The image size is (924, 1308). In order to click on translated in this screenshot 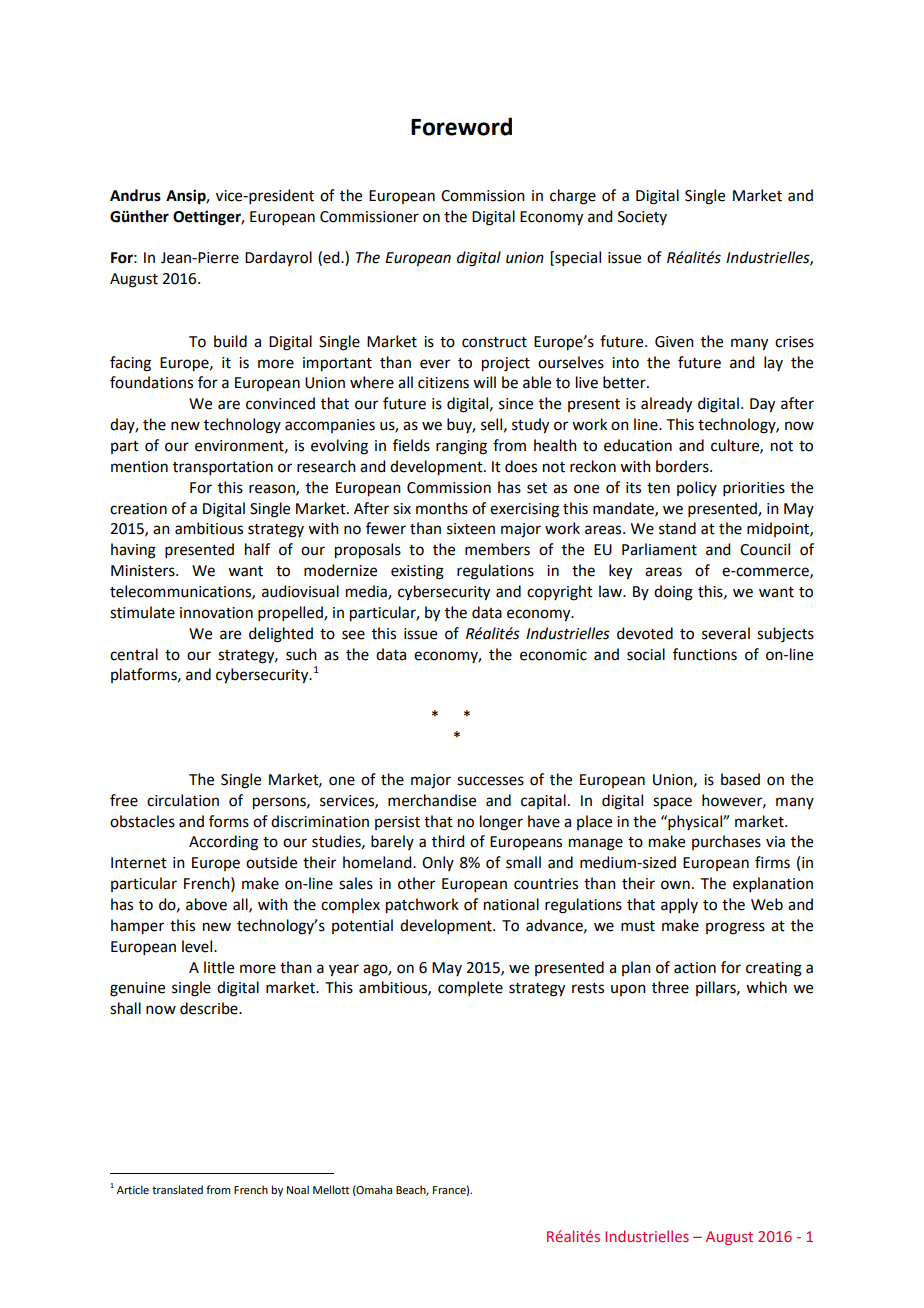, I will do `click(177, 1189)`.
